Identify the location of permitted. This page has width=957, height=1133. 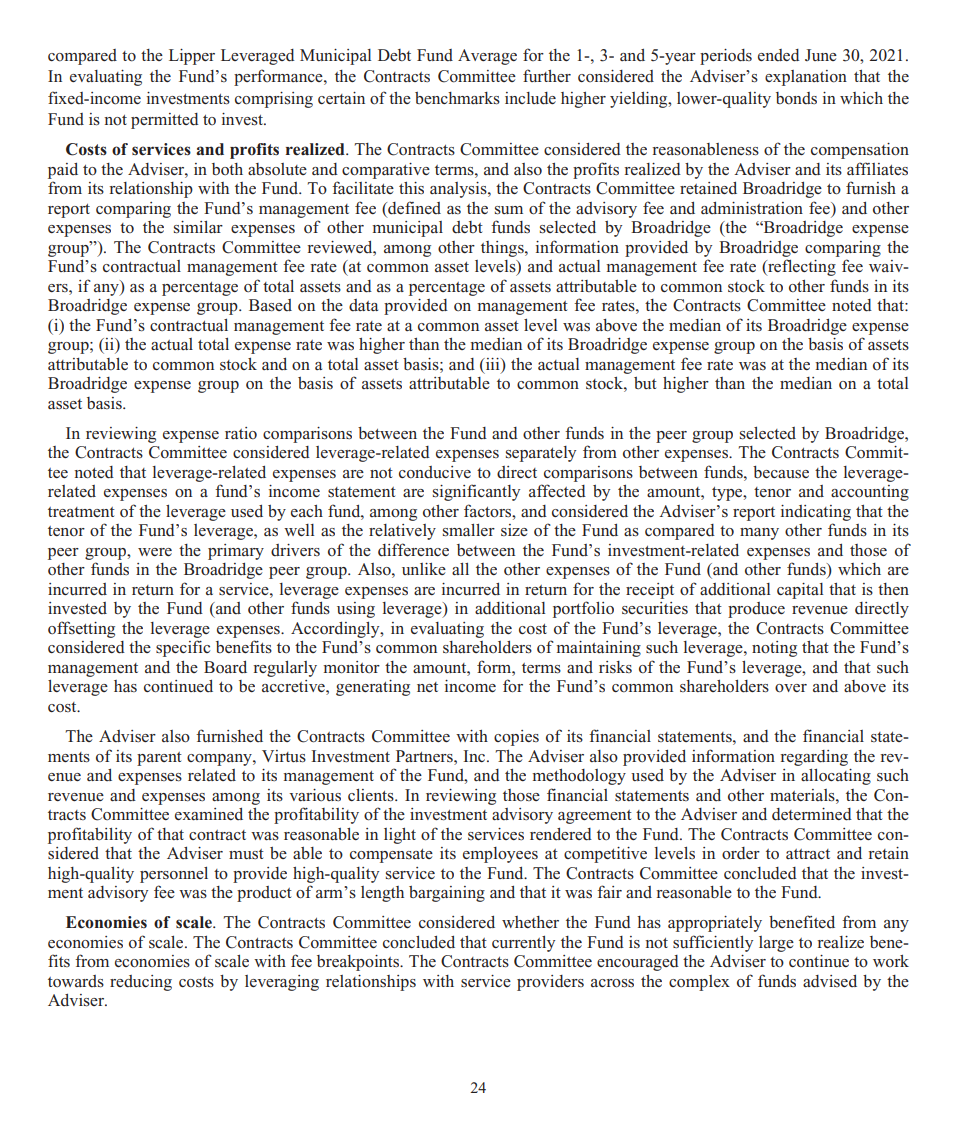
(164, 121).
